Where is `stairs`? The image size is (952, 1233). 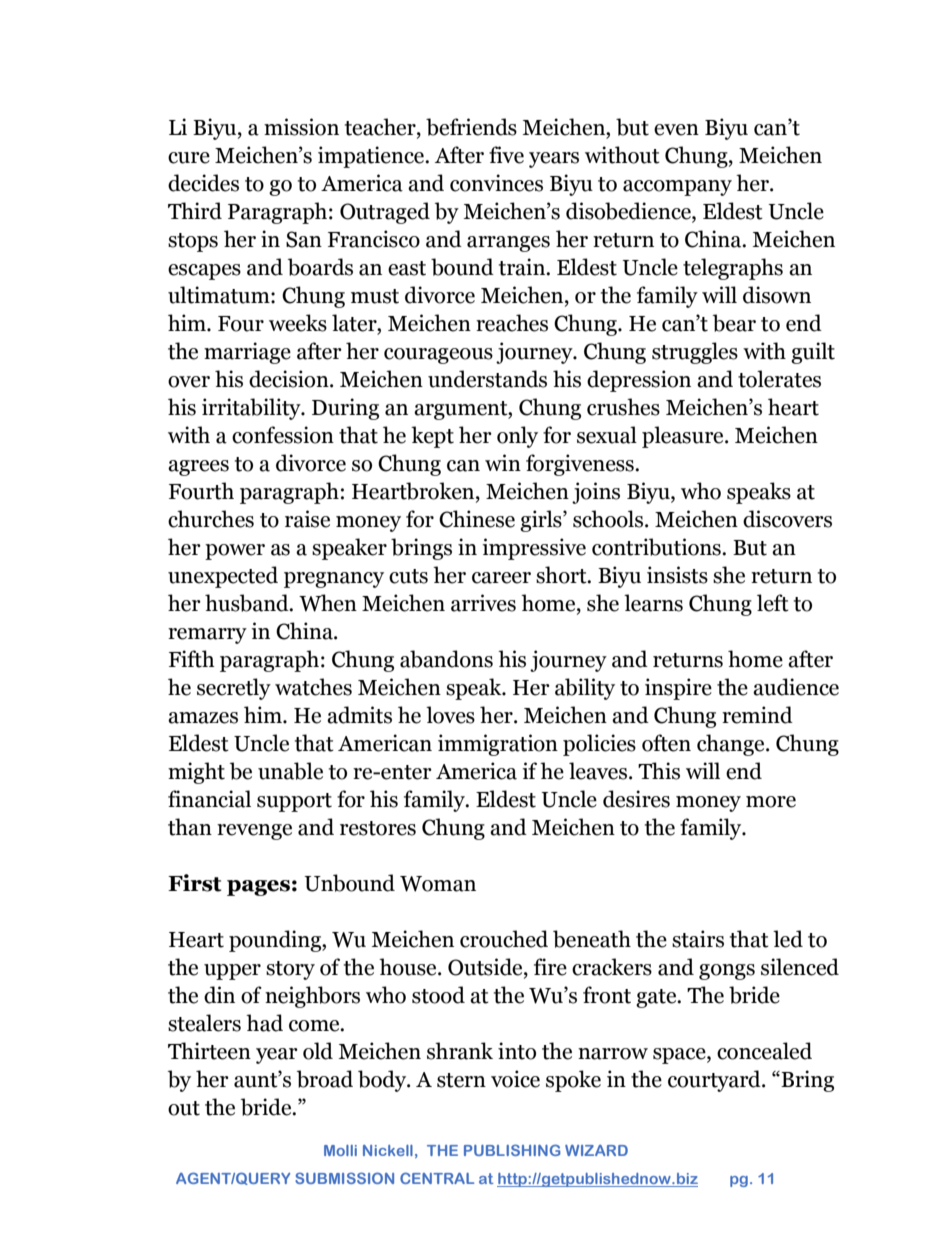
stairs is located at coordinates (698, 939).
